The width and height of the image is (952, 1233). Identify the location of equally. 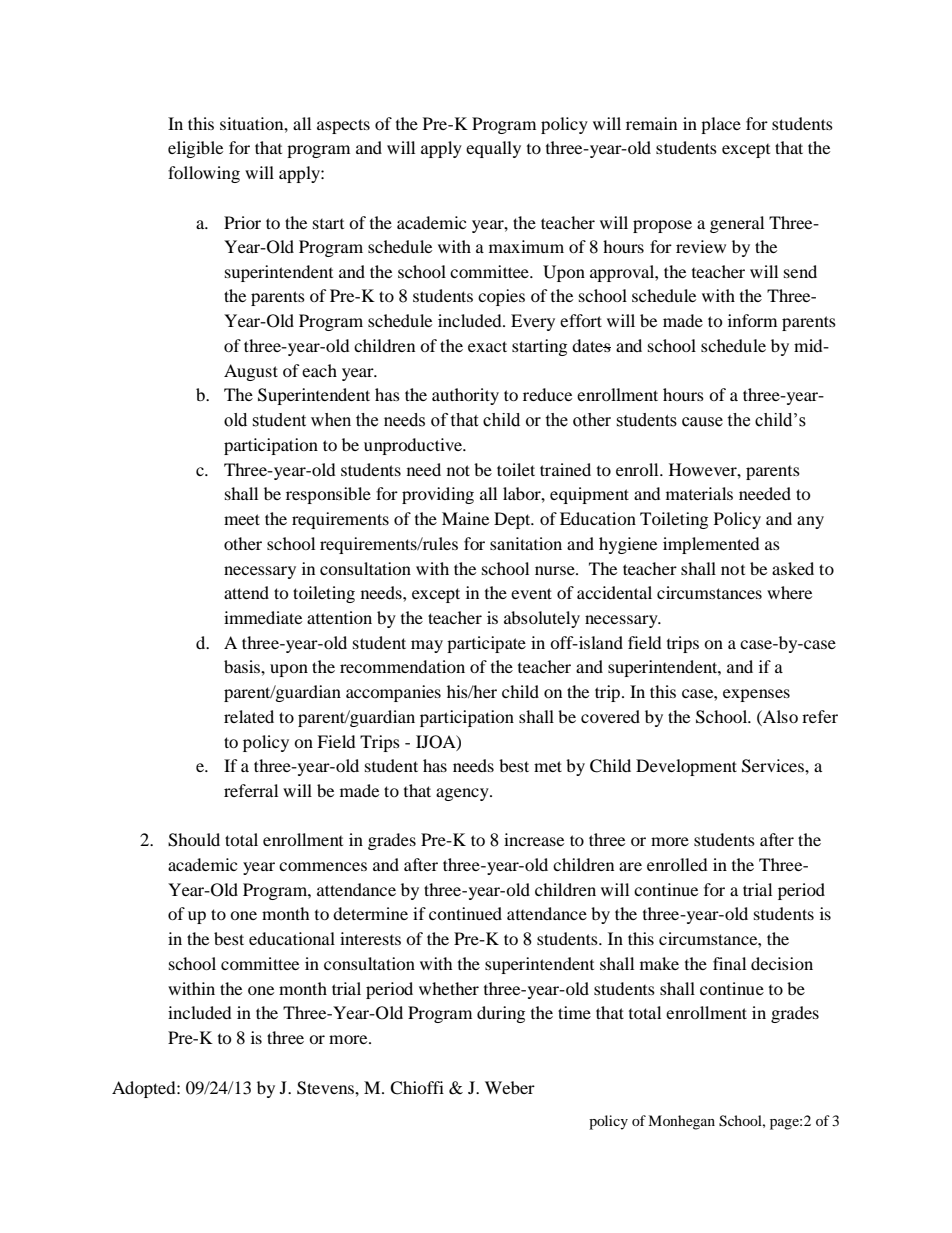
(493, 149).
